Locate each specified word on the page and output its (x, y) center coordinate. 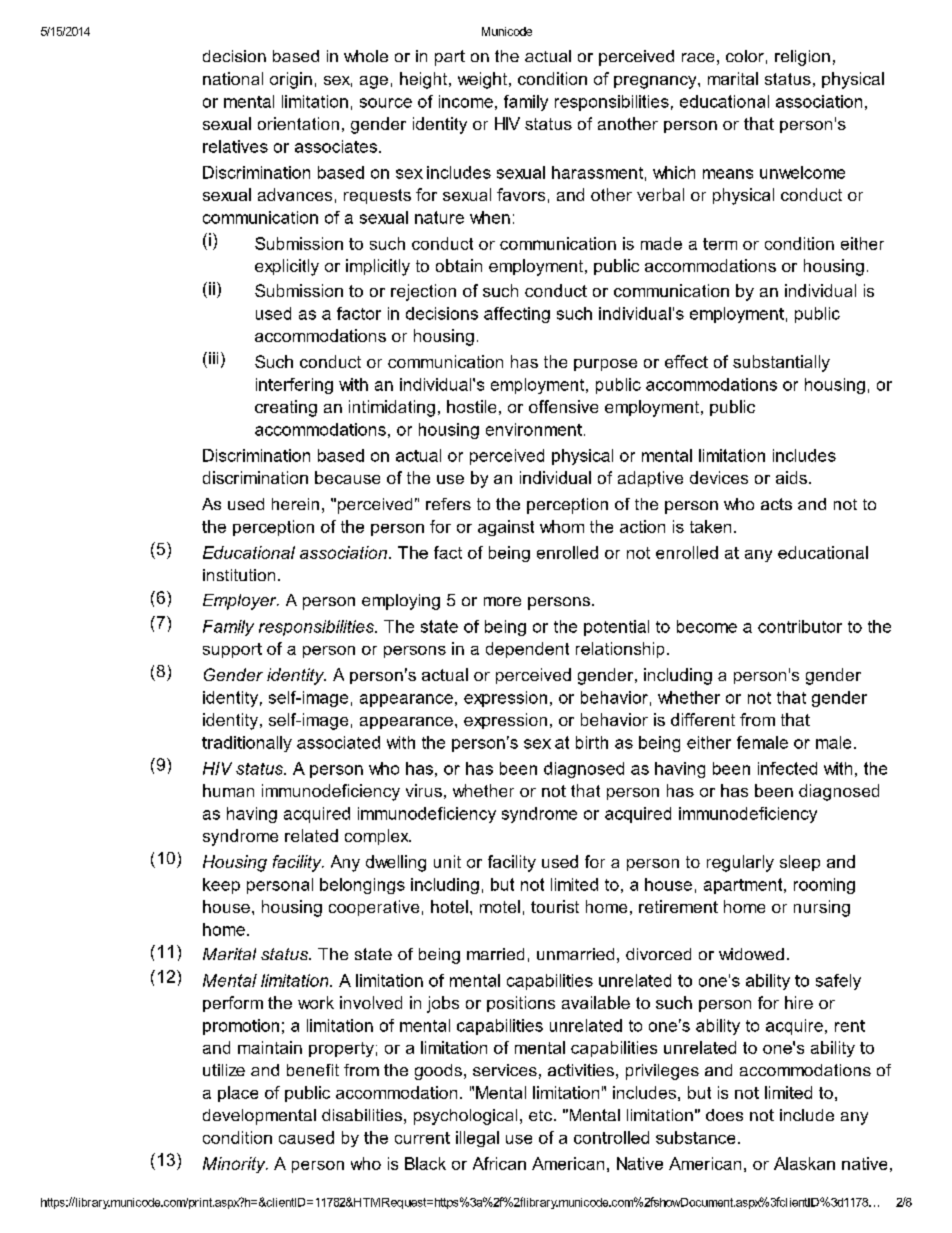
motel (500, 906)
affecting (517, 315)
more (502, 601)
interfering (294, 386)
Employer (241, 602)
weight (484, 80)
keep (221, 886)
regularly (740, 863)
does (724, 1115)
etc (540, 1115)
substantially (781, 363)
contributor (800, 626)
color (745, 56)
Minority (235, 1165)
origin (291, 80)
